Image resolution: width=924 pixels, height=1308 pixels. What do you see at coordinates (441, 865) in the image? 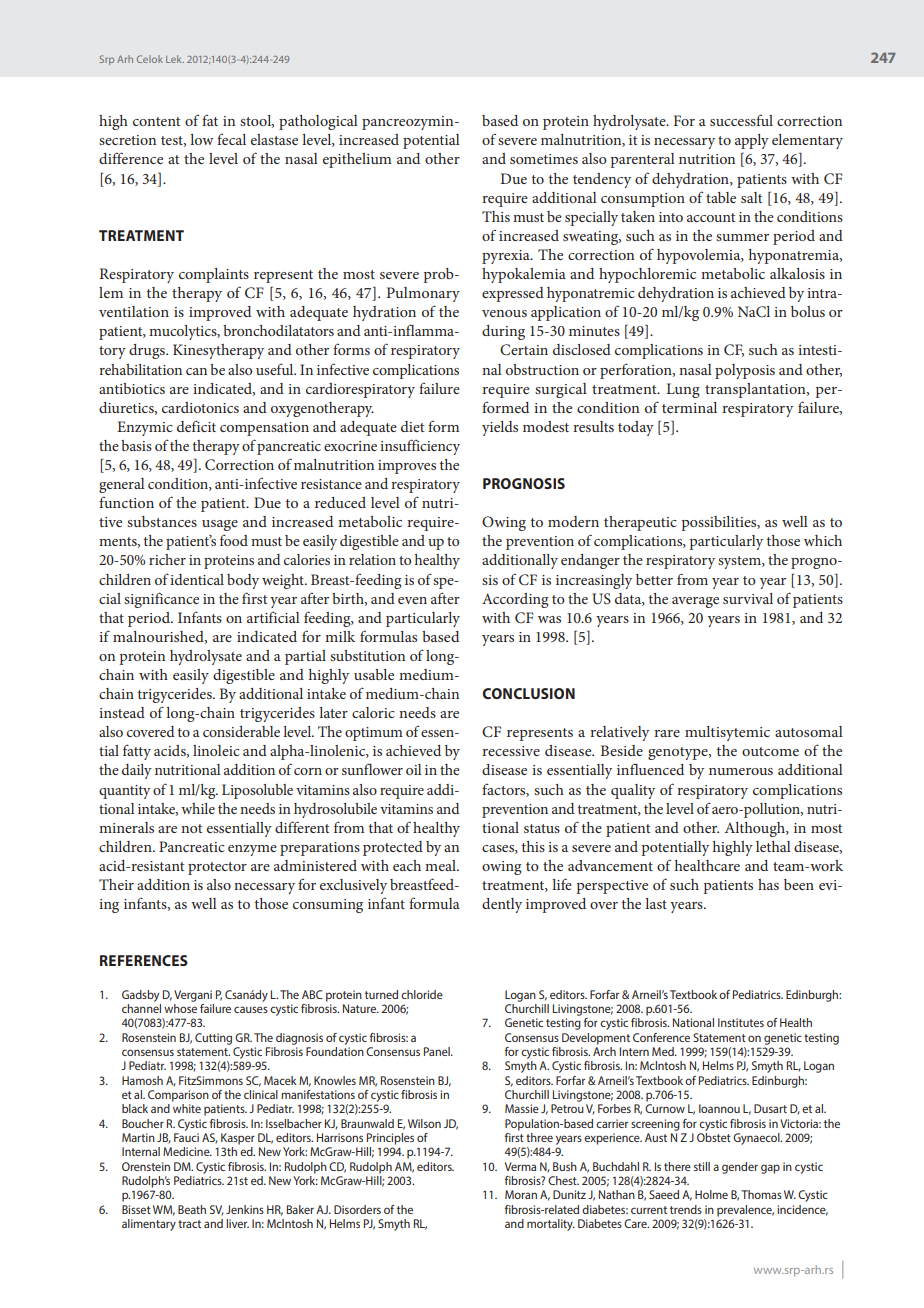
I see `meal` at bounding box center [441, 865].
